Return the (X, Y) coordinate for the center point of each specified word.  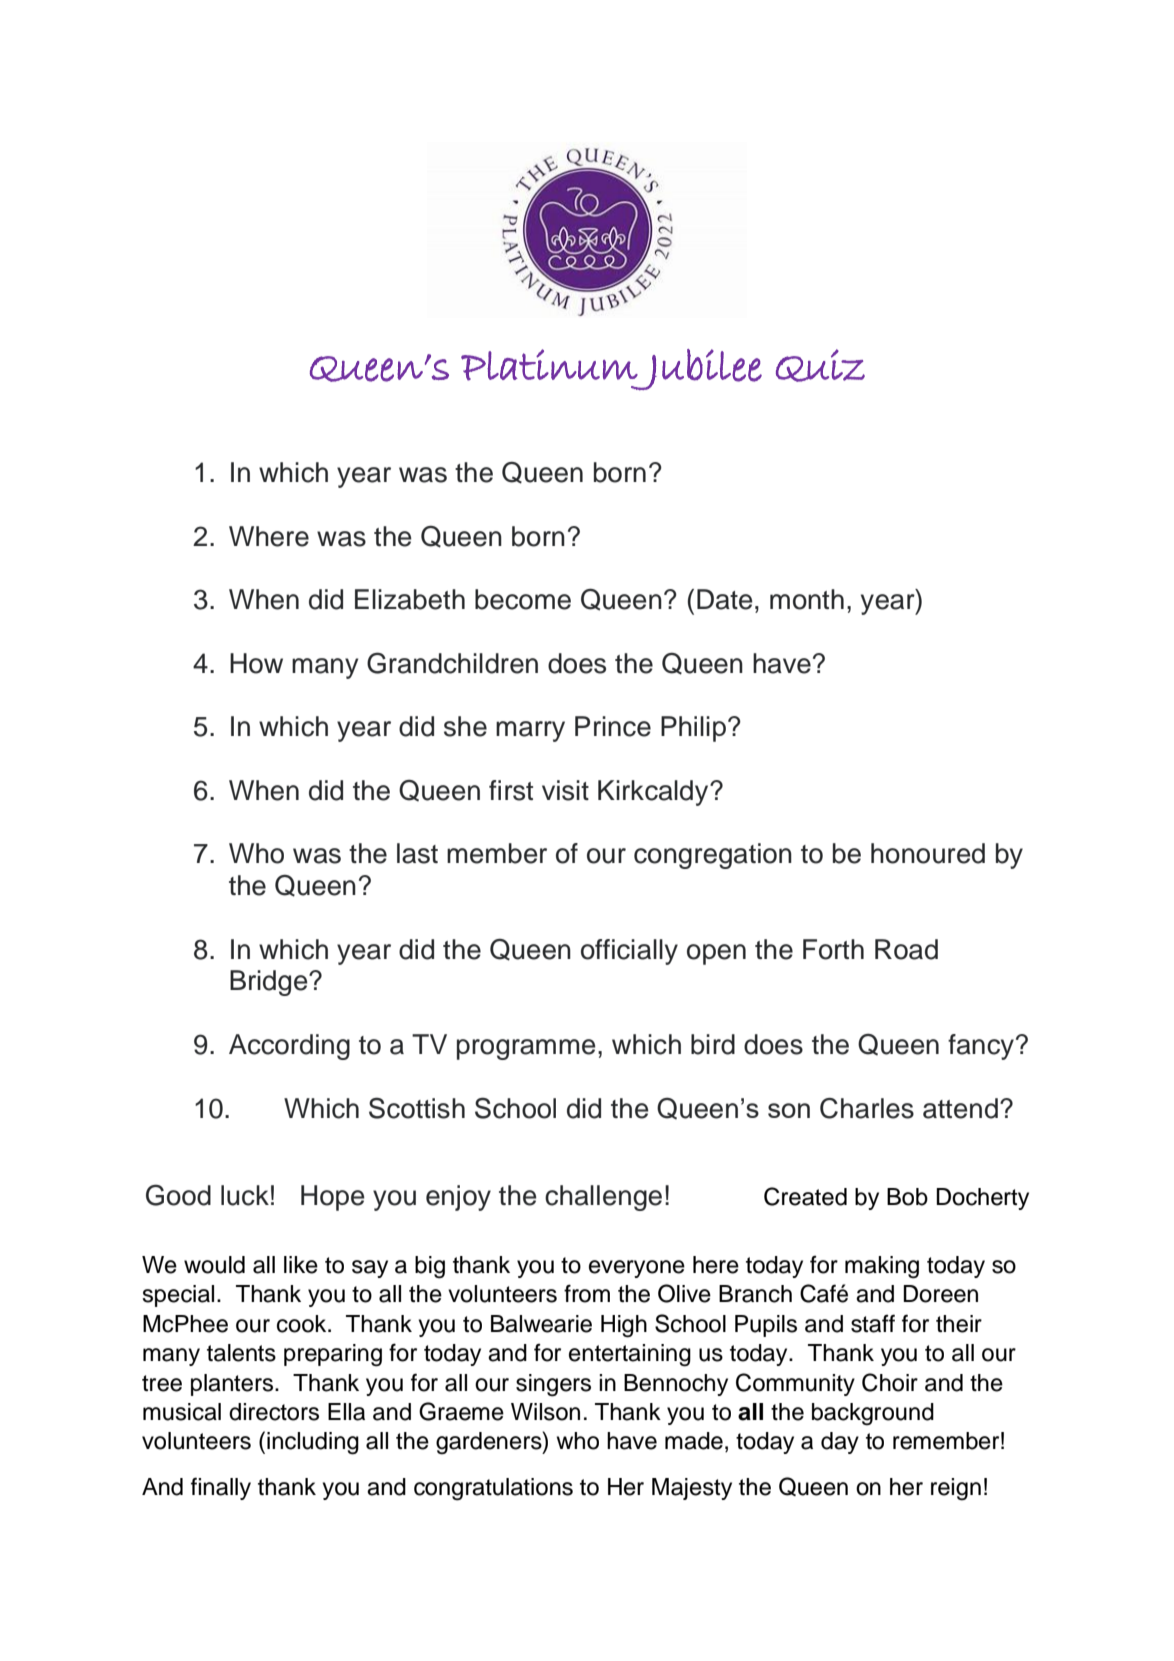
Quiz (820, 365)
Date (725, 599)
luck (245, 1195)
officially (629, 952)
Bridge (270, 983)
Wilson (545, 1412)
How (256, 663)
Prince (613, 726)
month (807, 599)
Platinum (549, 365)
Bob (907, 1197)
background (873, 1414)
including (313, 1443)
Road (906, 949)
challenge (603, 1198)
